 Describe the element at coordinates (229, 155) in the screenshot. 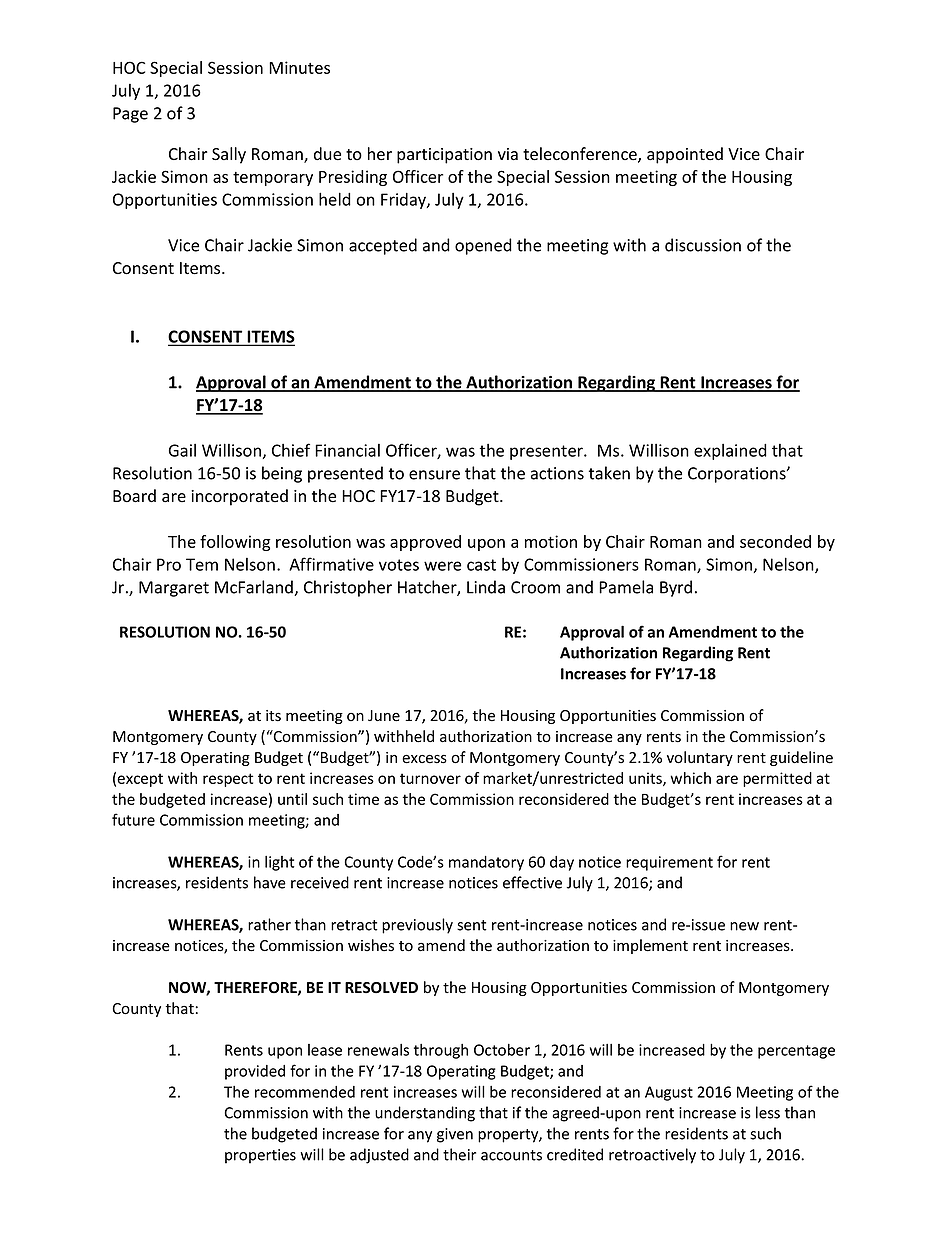

I see `Sally` at that location.
